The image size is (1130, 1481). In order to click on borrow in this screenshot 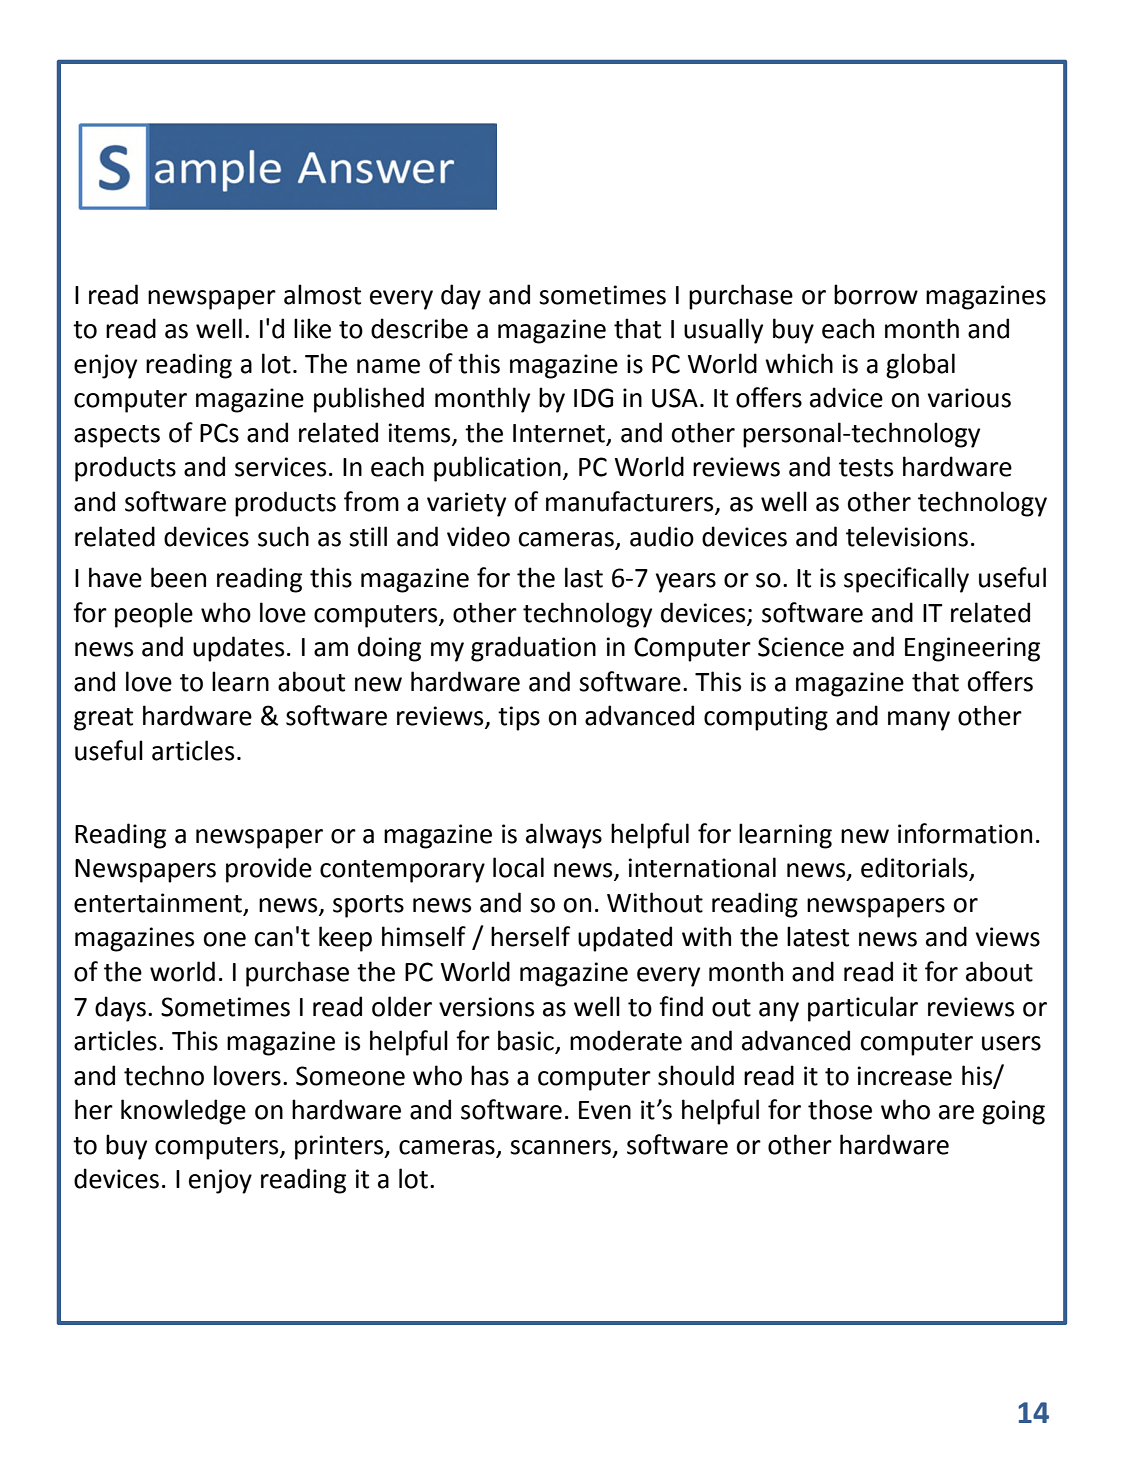, I will do `click(876, 294)`.
